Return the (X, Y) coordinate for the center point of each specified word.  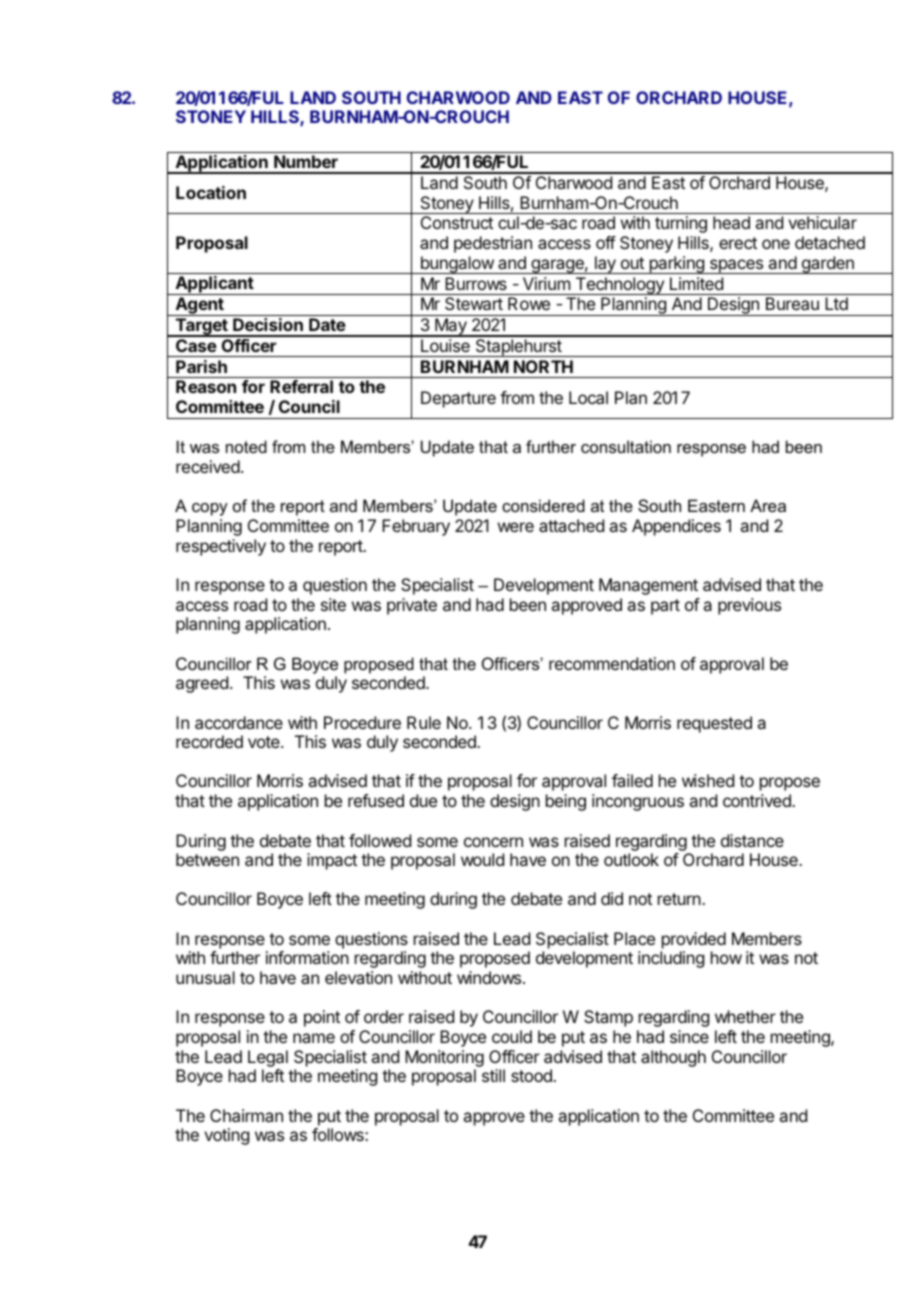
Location (211, 192)
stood (532, 1075)
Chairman (246, 1115)
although (673, 1058)
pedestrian (493, 244)
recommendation (612, 663)
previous (749, 606)
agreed (202, 684)
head (731, 222)
